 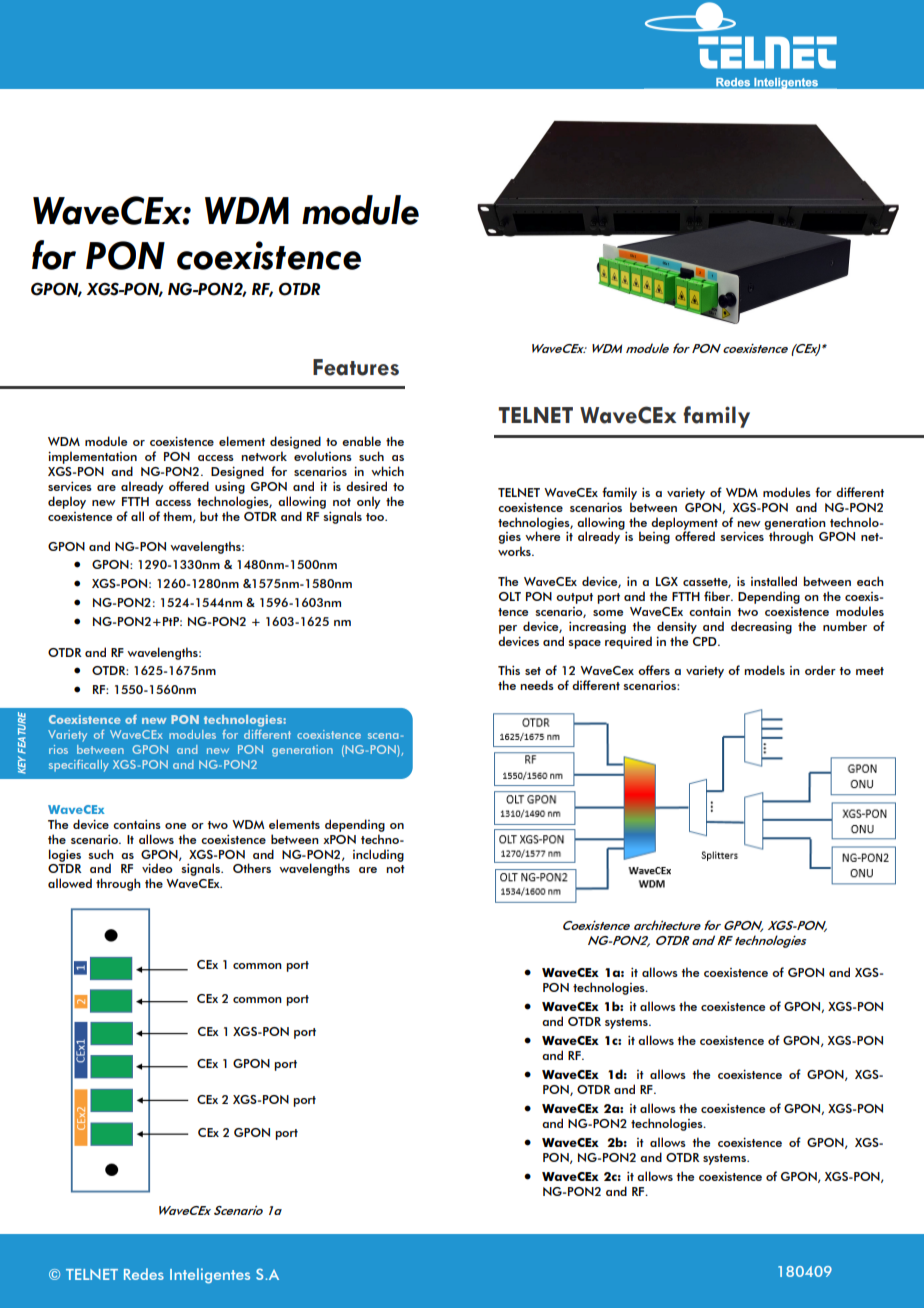 What do you see at coordinates (820, 670) in the page?
I see `order` at bounding box center [820, 670].
